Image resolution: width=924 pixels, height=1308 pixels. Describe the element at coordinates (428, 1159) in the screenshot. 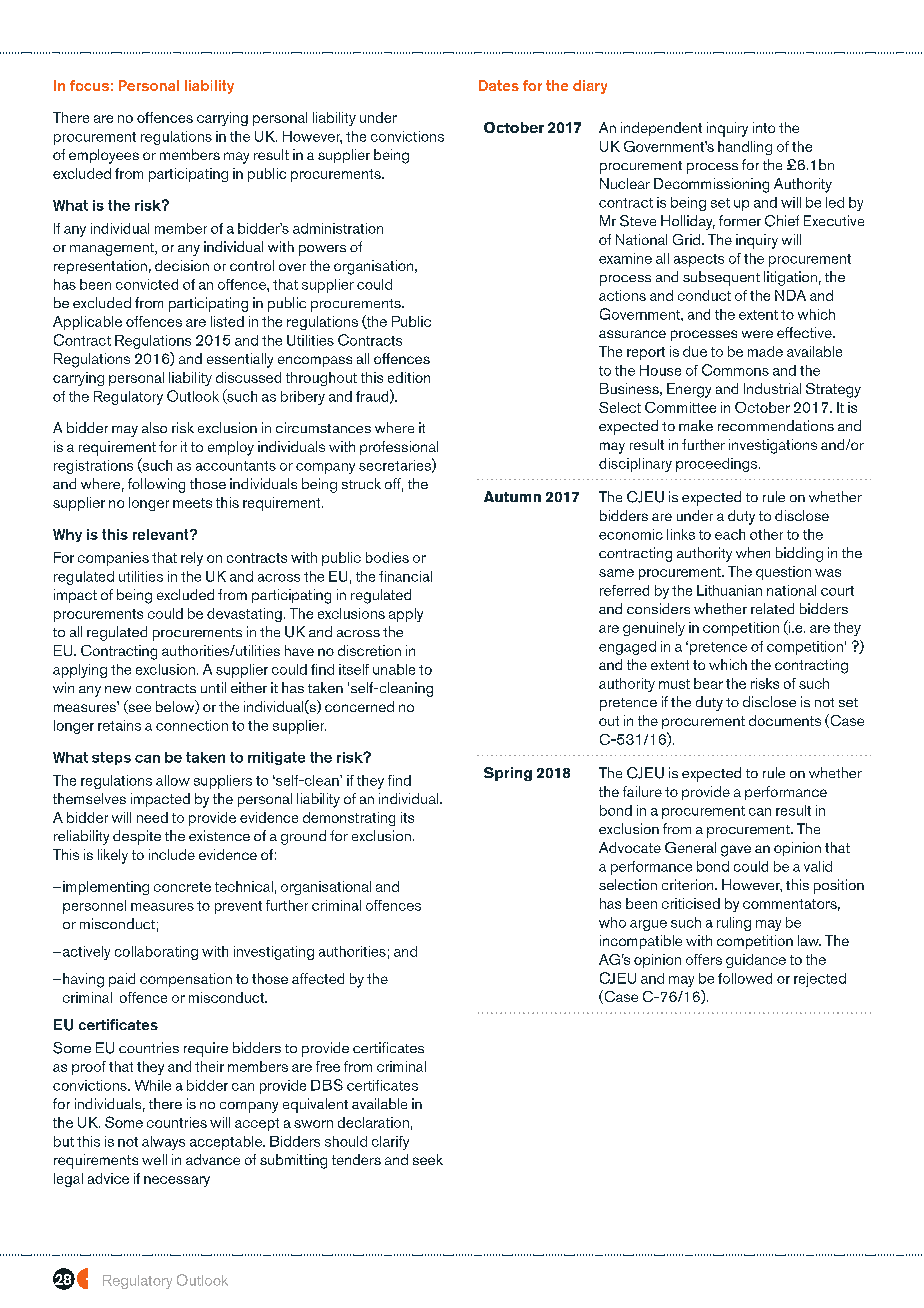

I see `seek` at that location.
